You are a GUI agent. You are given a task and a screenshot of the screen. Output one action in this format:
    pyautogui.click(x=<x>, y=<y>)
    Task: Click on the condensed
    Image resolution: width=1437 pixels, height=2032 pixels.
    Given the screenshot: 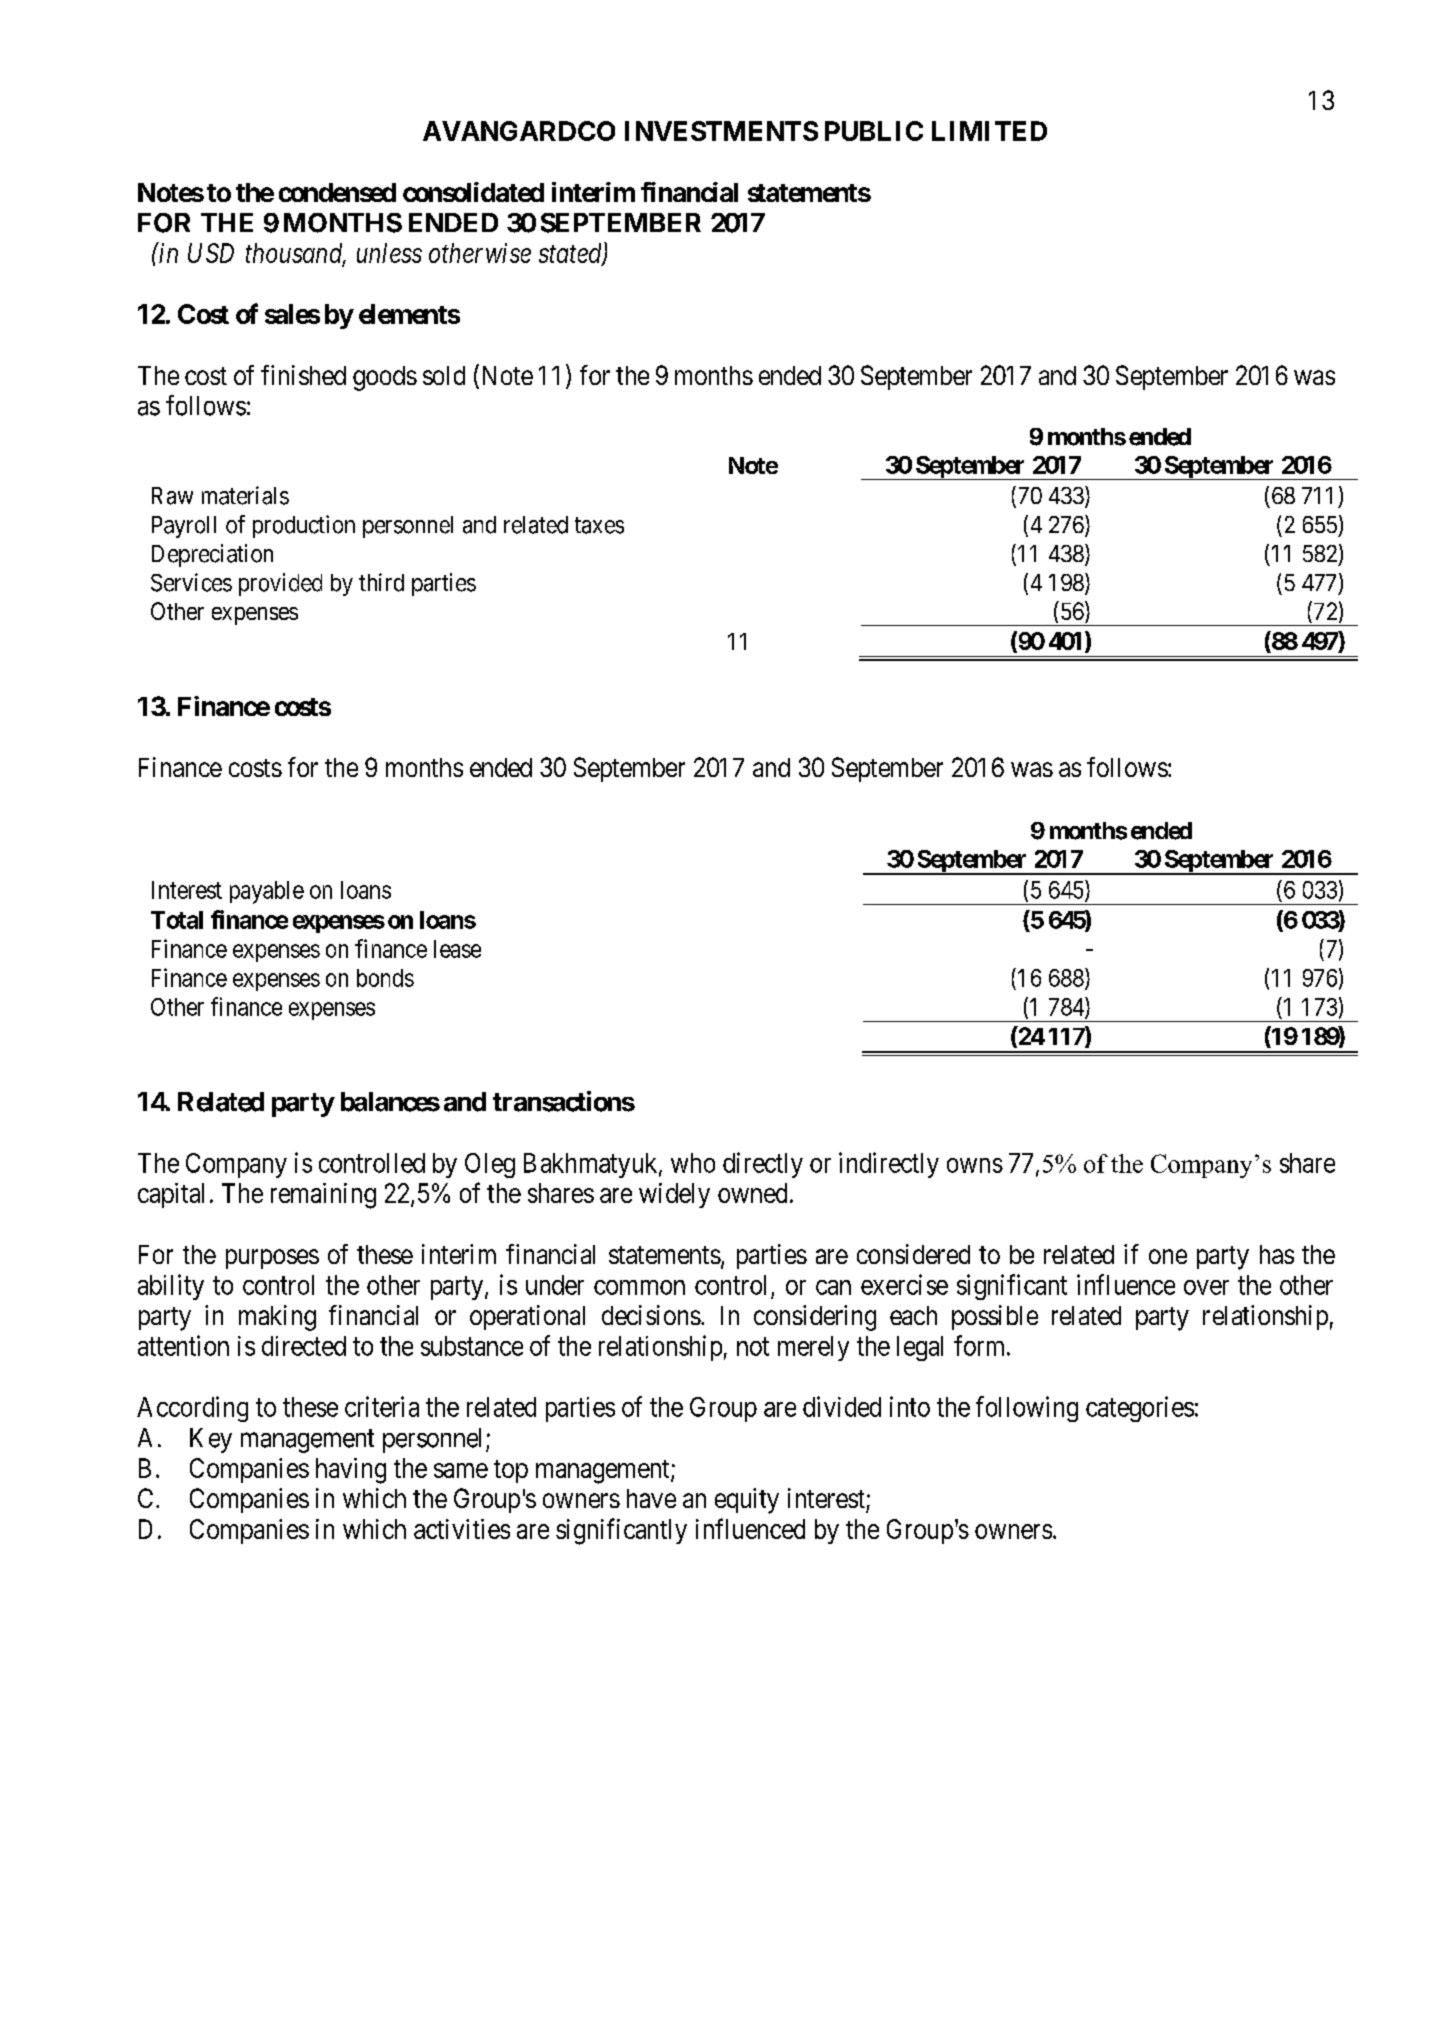 What is the action you would take?
    pyautogui.click(x=337, y=192)
